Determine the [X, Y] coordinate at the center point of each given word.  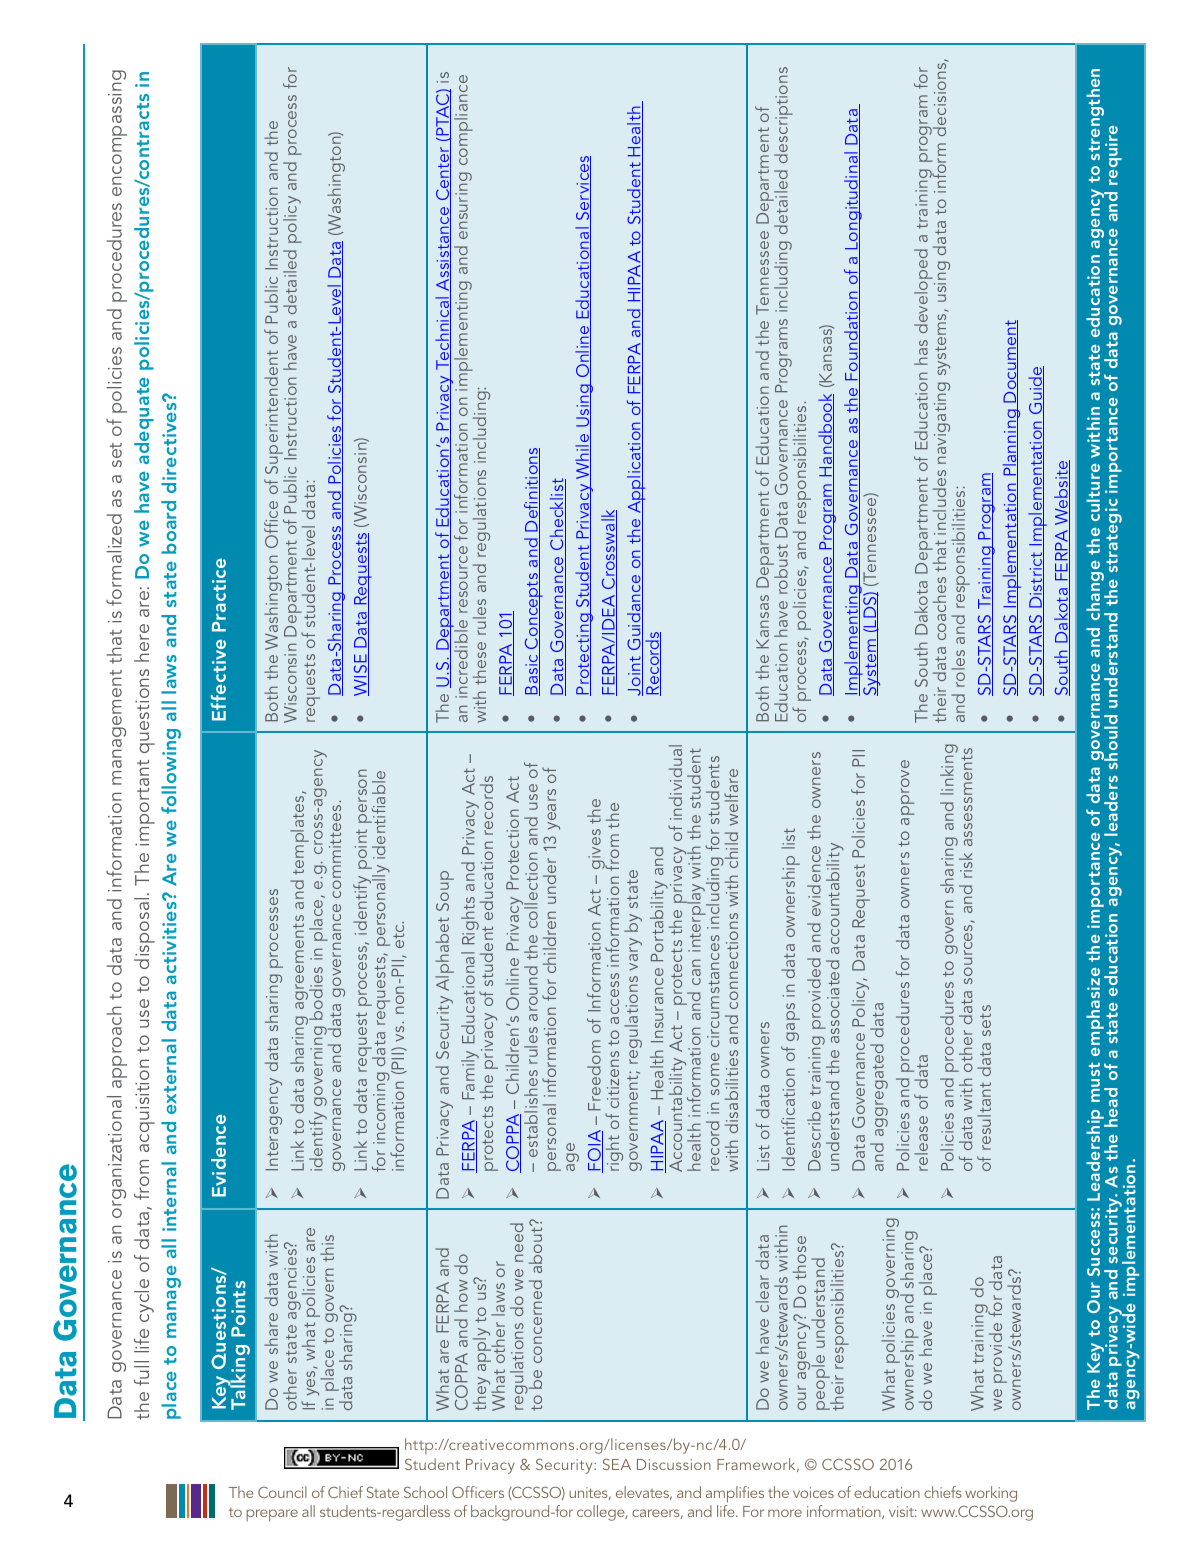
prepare [272, 1515]
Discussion [674, 1464]
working [991, 1494]
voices [813, 1492]
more [785, 1513]
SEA [617, 1464]
